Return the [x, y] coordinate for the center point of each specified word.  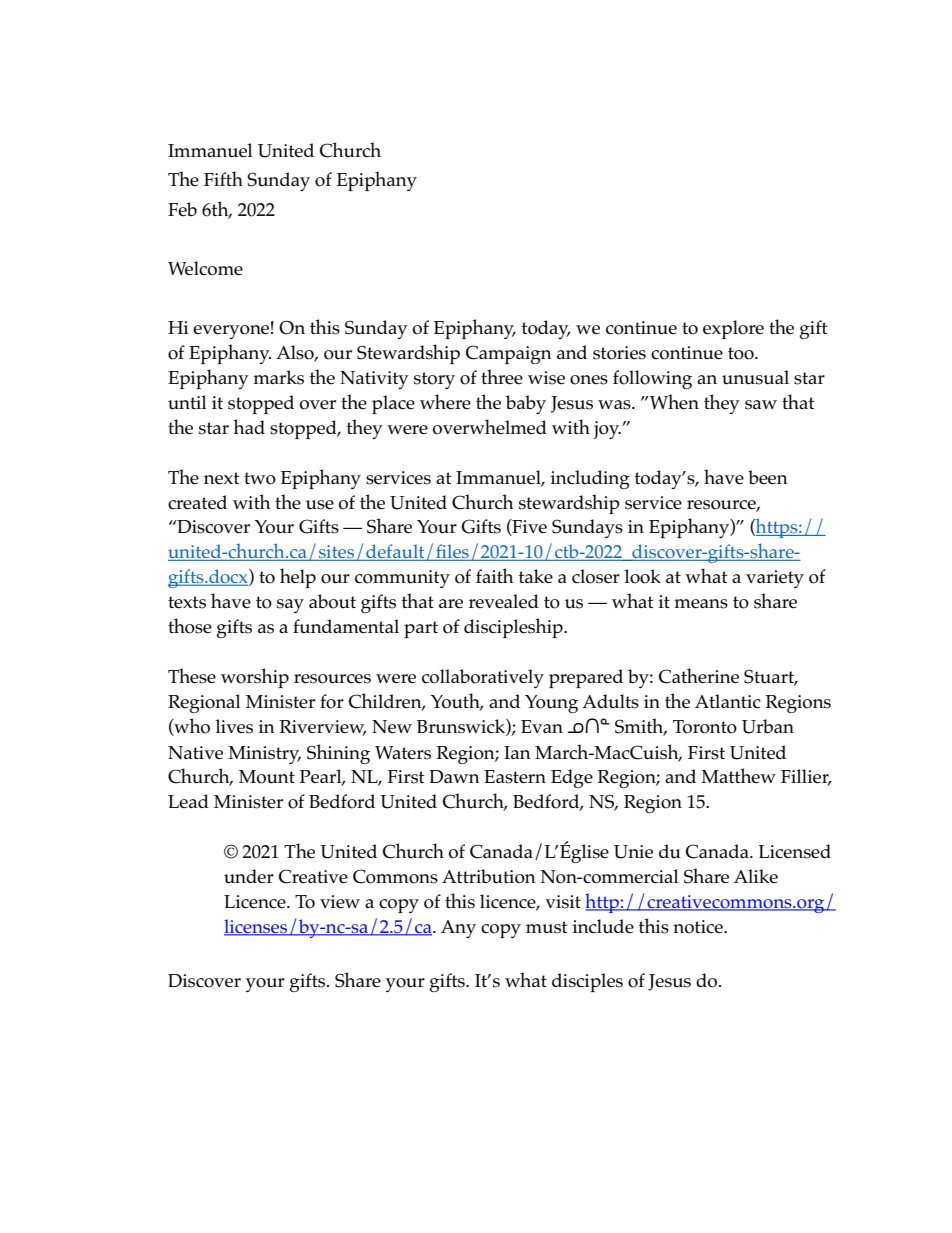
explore [733, 329]
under [249, 876]
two [260, 478]
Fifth [223, 178]
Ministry [264, 755]
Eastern [515, 777]
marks [279, 377]
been [768, 477]
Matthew [738, 775]
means [701, 604]
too [742, 353]
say [290, 606]
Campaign [509, 354]
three [502, 377]
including [590, 479]
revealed [504, 601]
